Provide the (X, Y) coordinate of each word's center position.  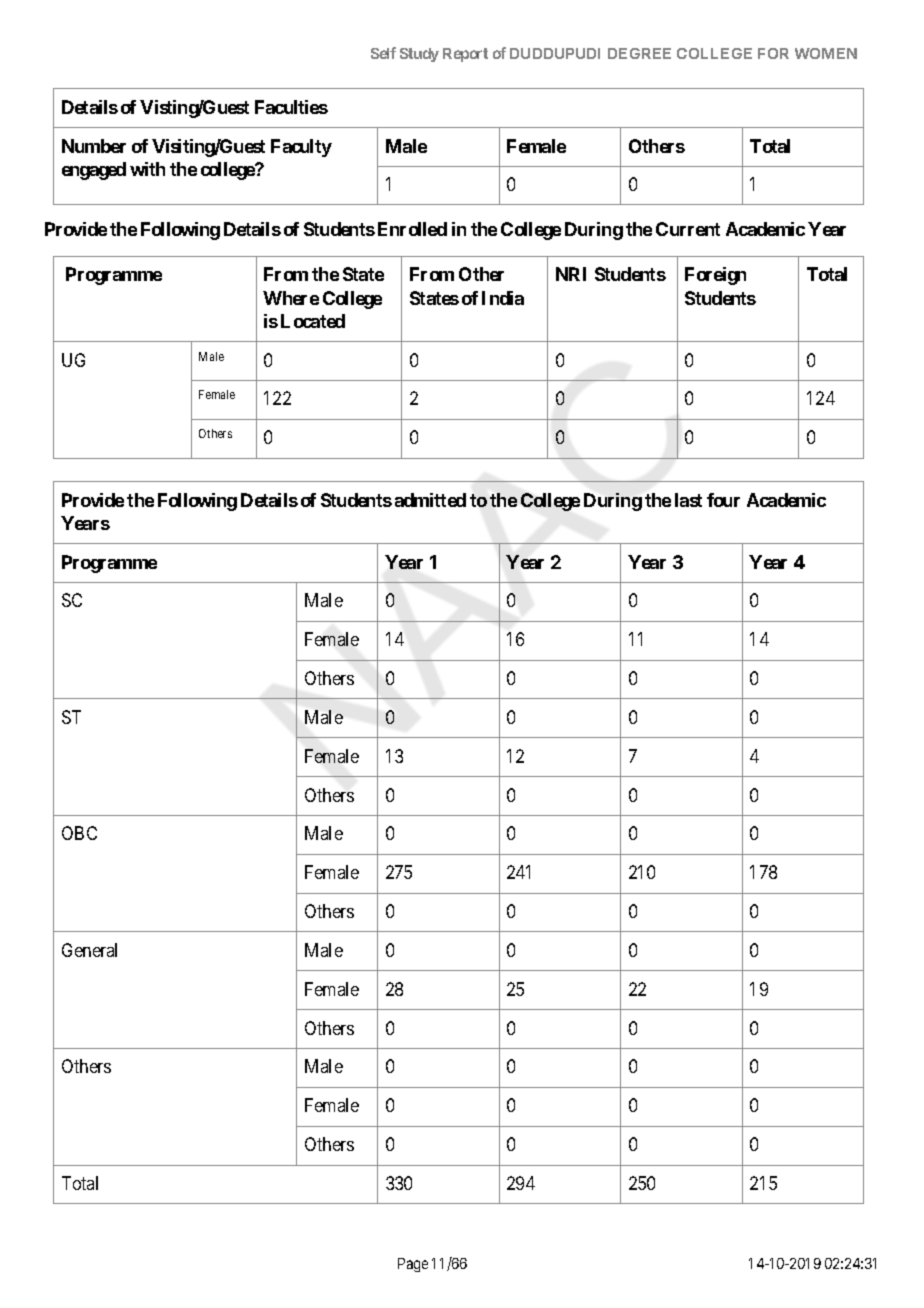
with (147, 169)
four (723, 500)
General (89, 950)
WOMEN (826, 53)
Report (465, 55)
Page (413, 1265)
